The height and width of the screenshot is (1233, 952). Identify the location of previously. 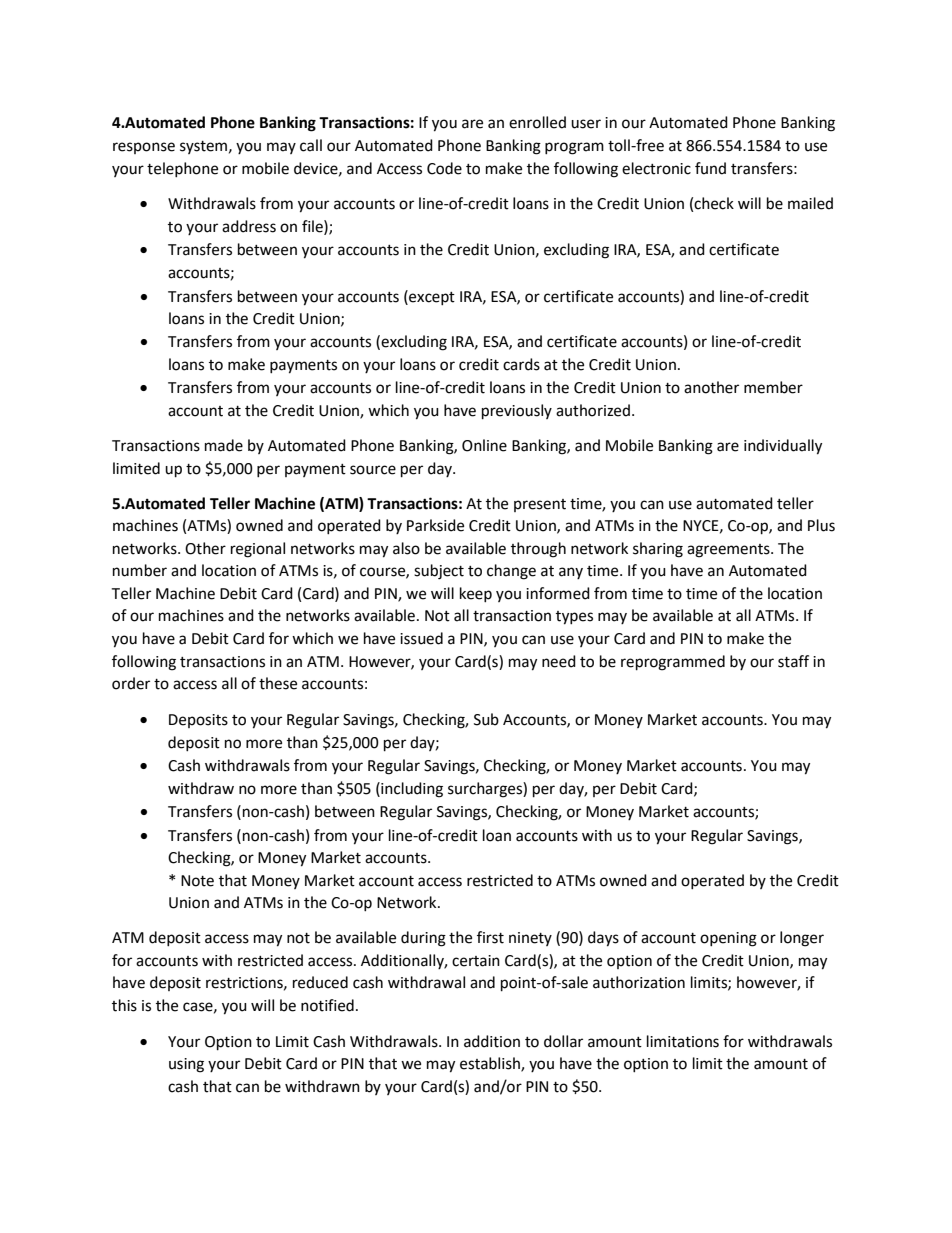
(517, 412).
